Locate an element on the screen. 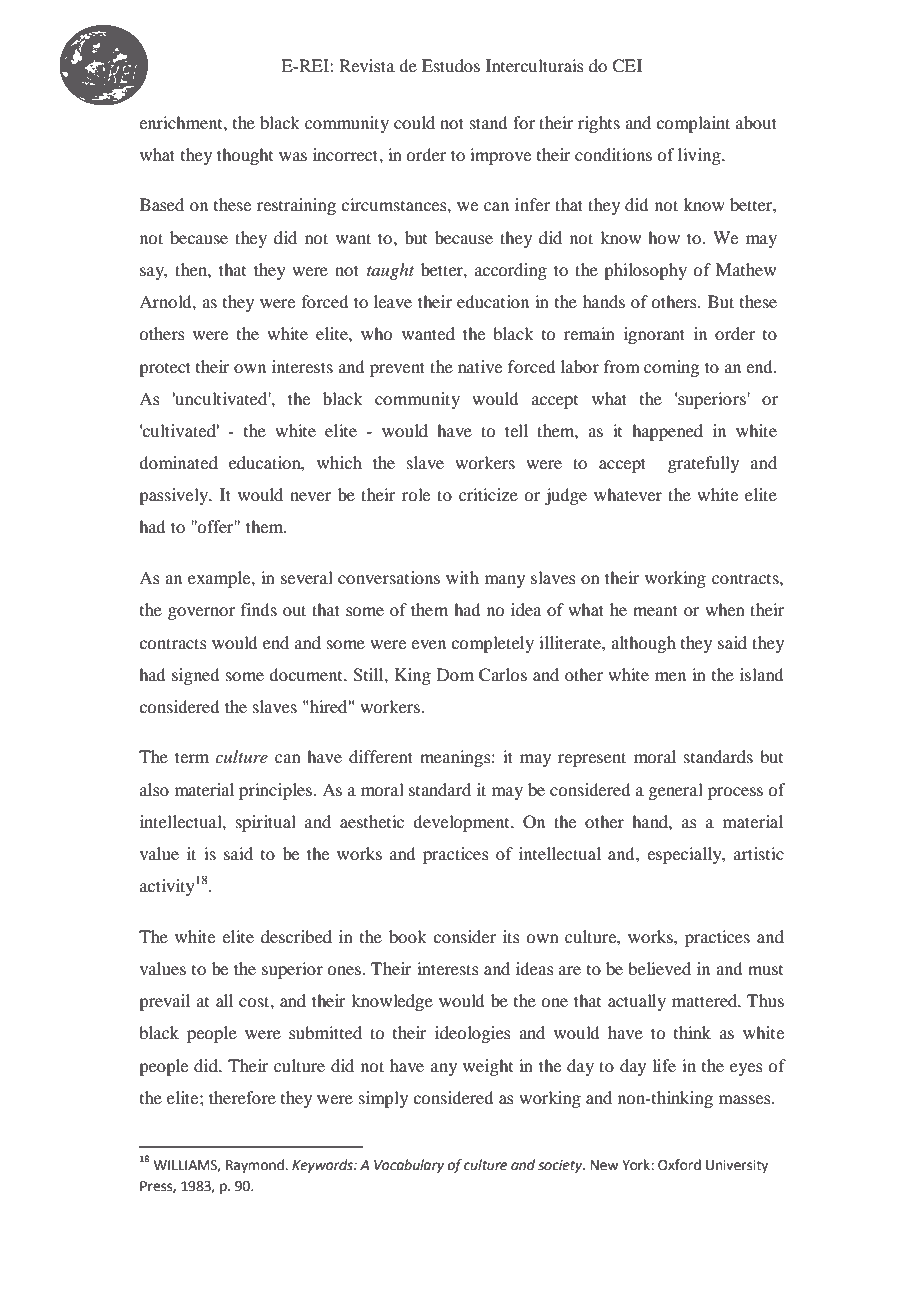 The height and width of the screenshot is (1308, 924). could is located at coordinates (414, 122).
